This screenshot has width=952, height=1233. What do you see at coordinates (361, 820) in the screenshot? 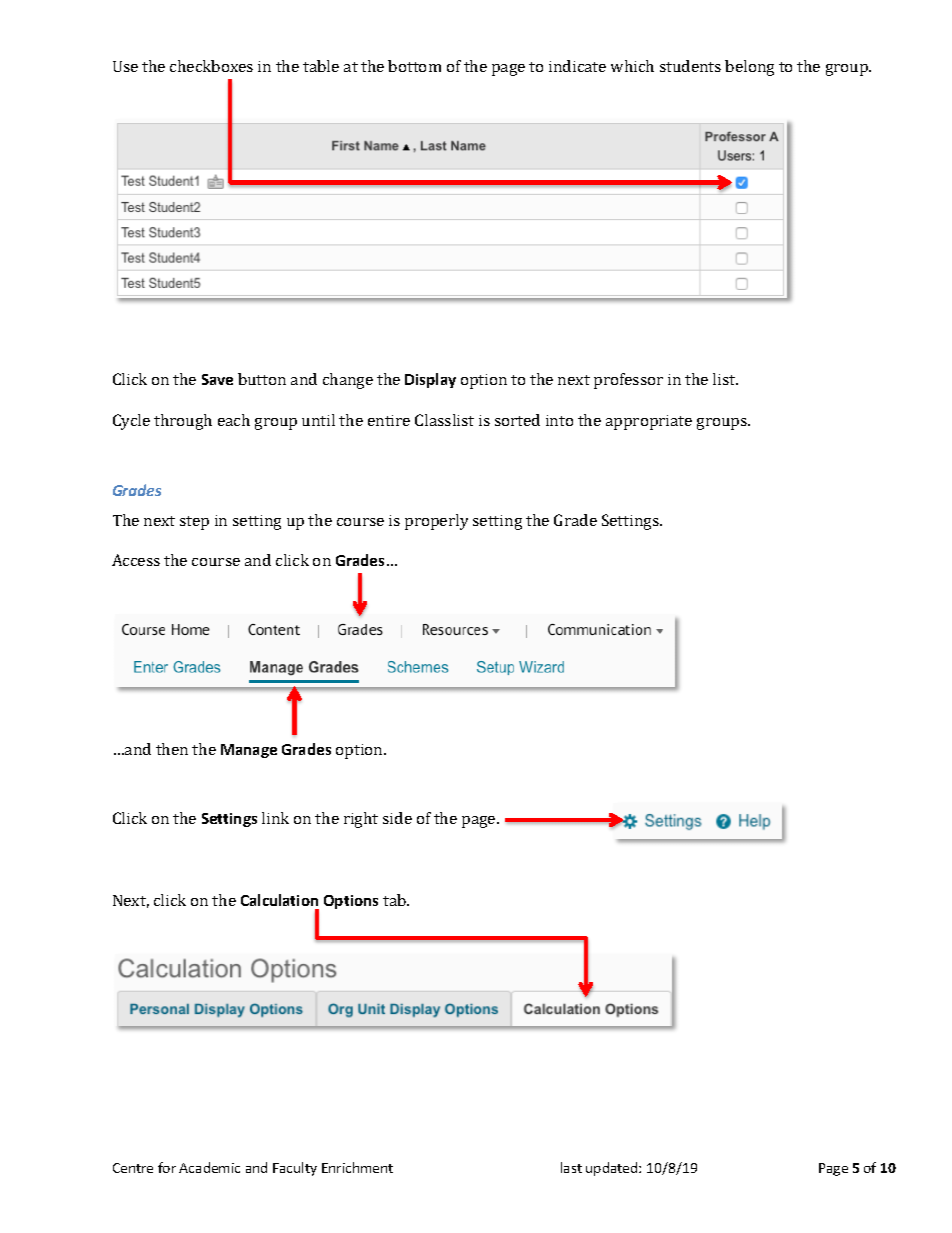
I see `right` at bounding box center [361, 820].
